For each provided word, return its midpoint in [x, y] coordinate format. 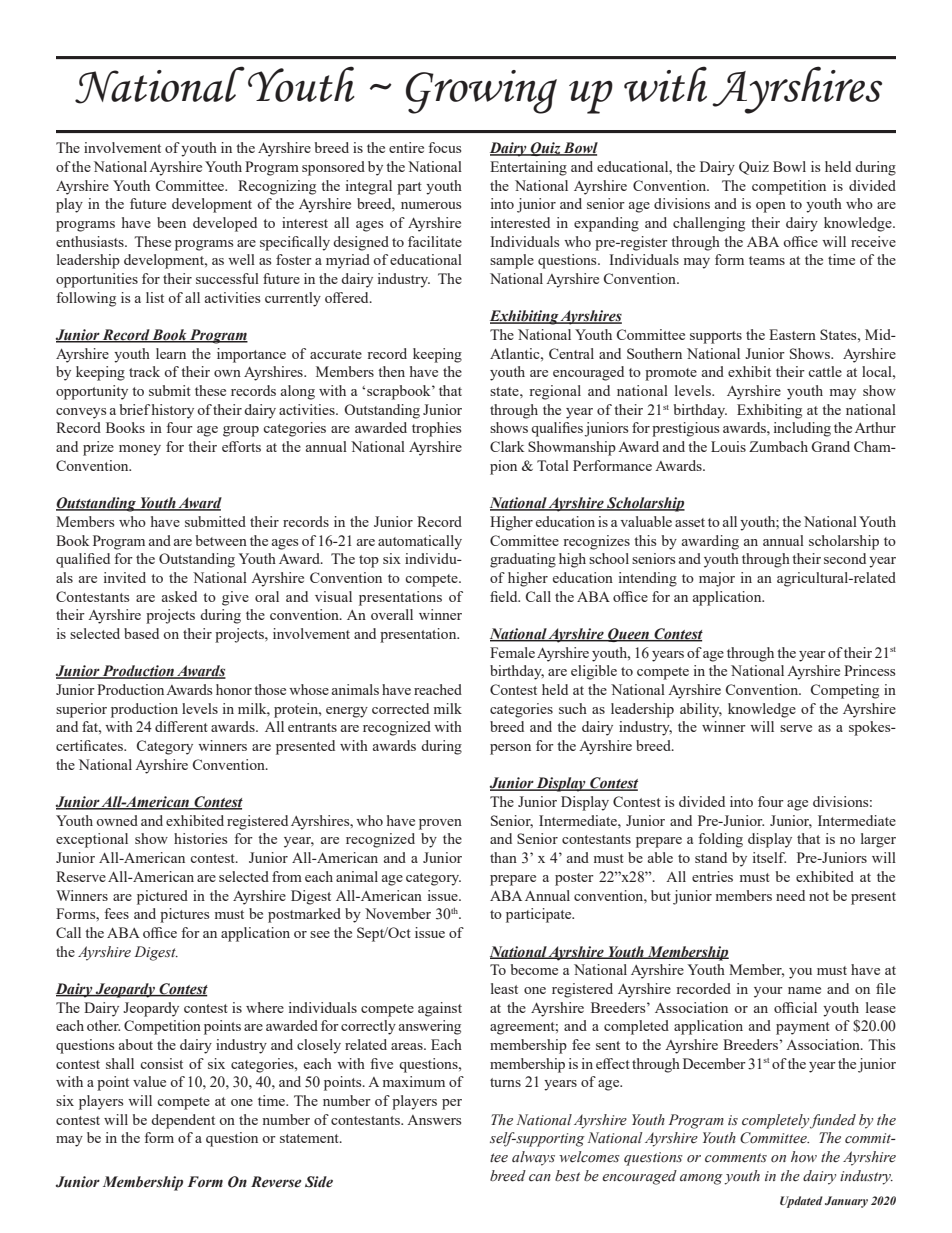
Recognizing [277, 187]
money [140, 450]
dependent [183, 1121]
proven [440, 824]
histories [200, 838]
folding [720, 840]
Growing [481, 92]
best [567, 1176]
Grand [831, 446]
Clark [507, 446]
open [771, 207]
